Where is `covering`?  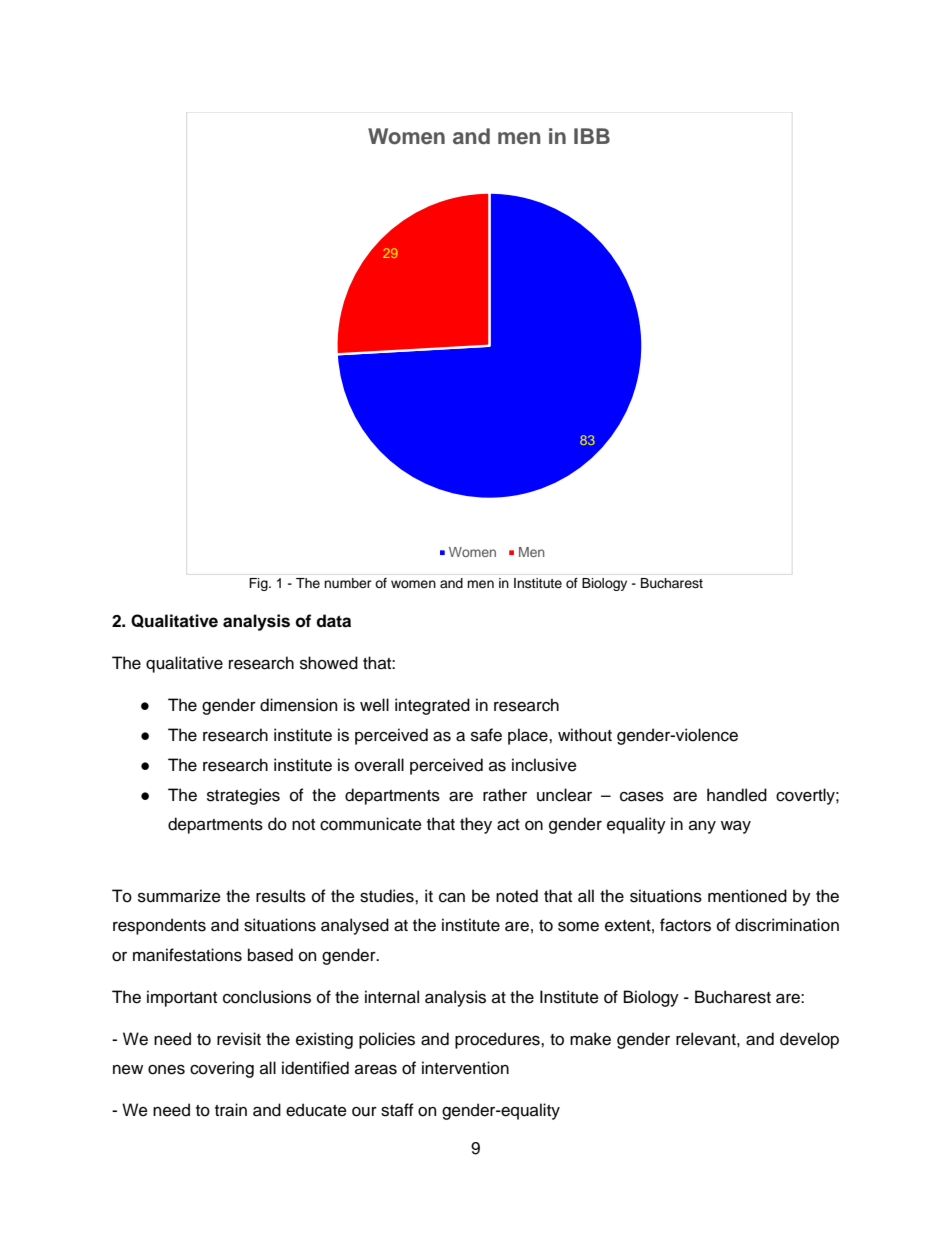 covering is located at coordinates (222, 1069).
